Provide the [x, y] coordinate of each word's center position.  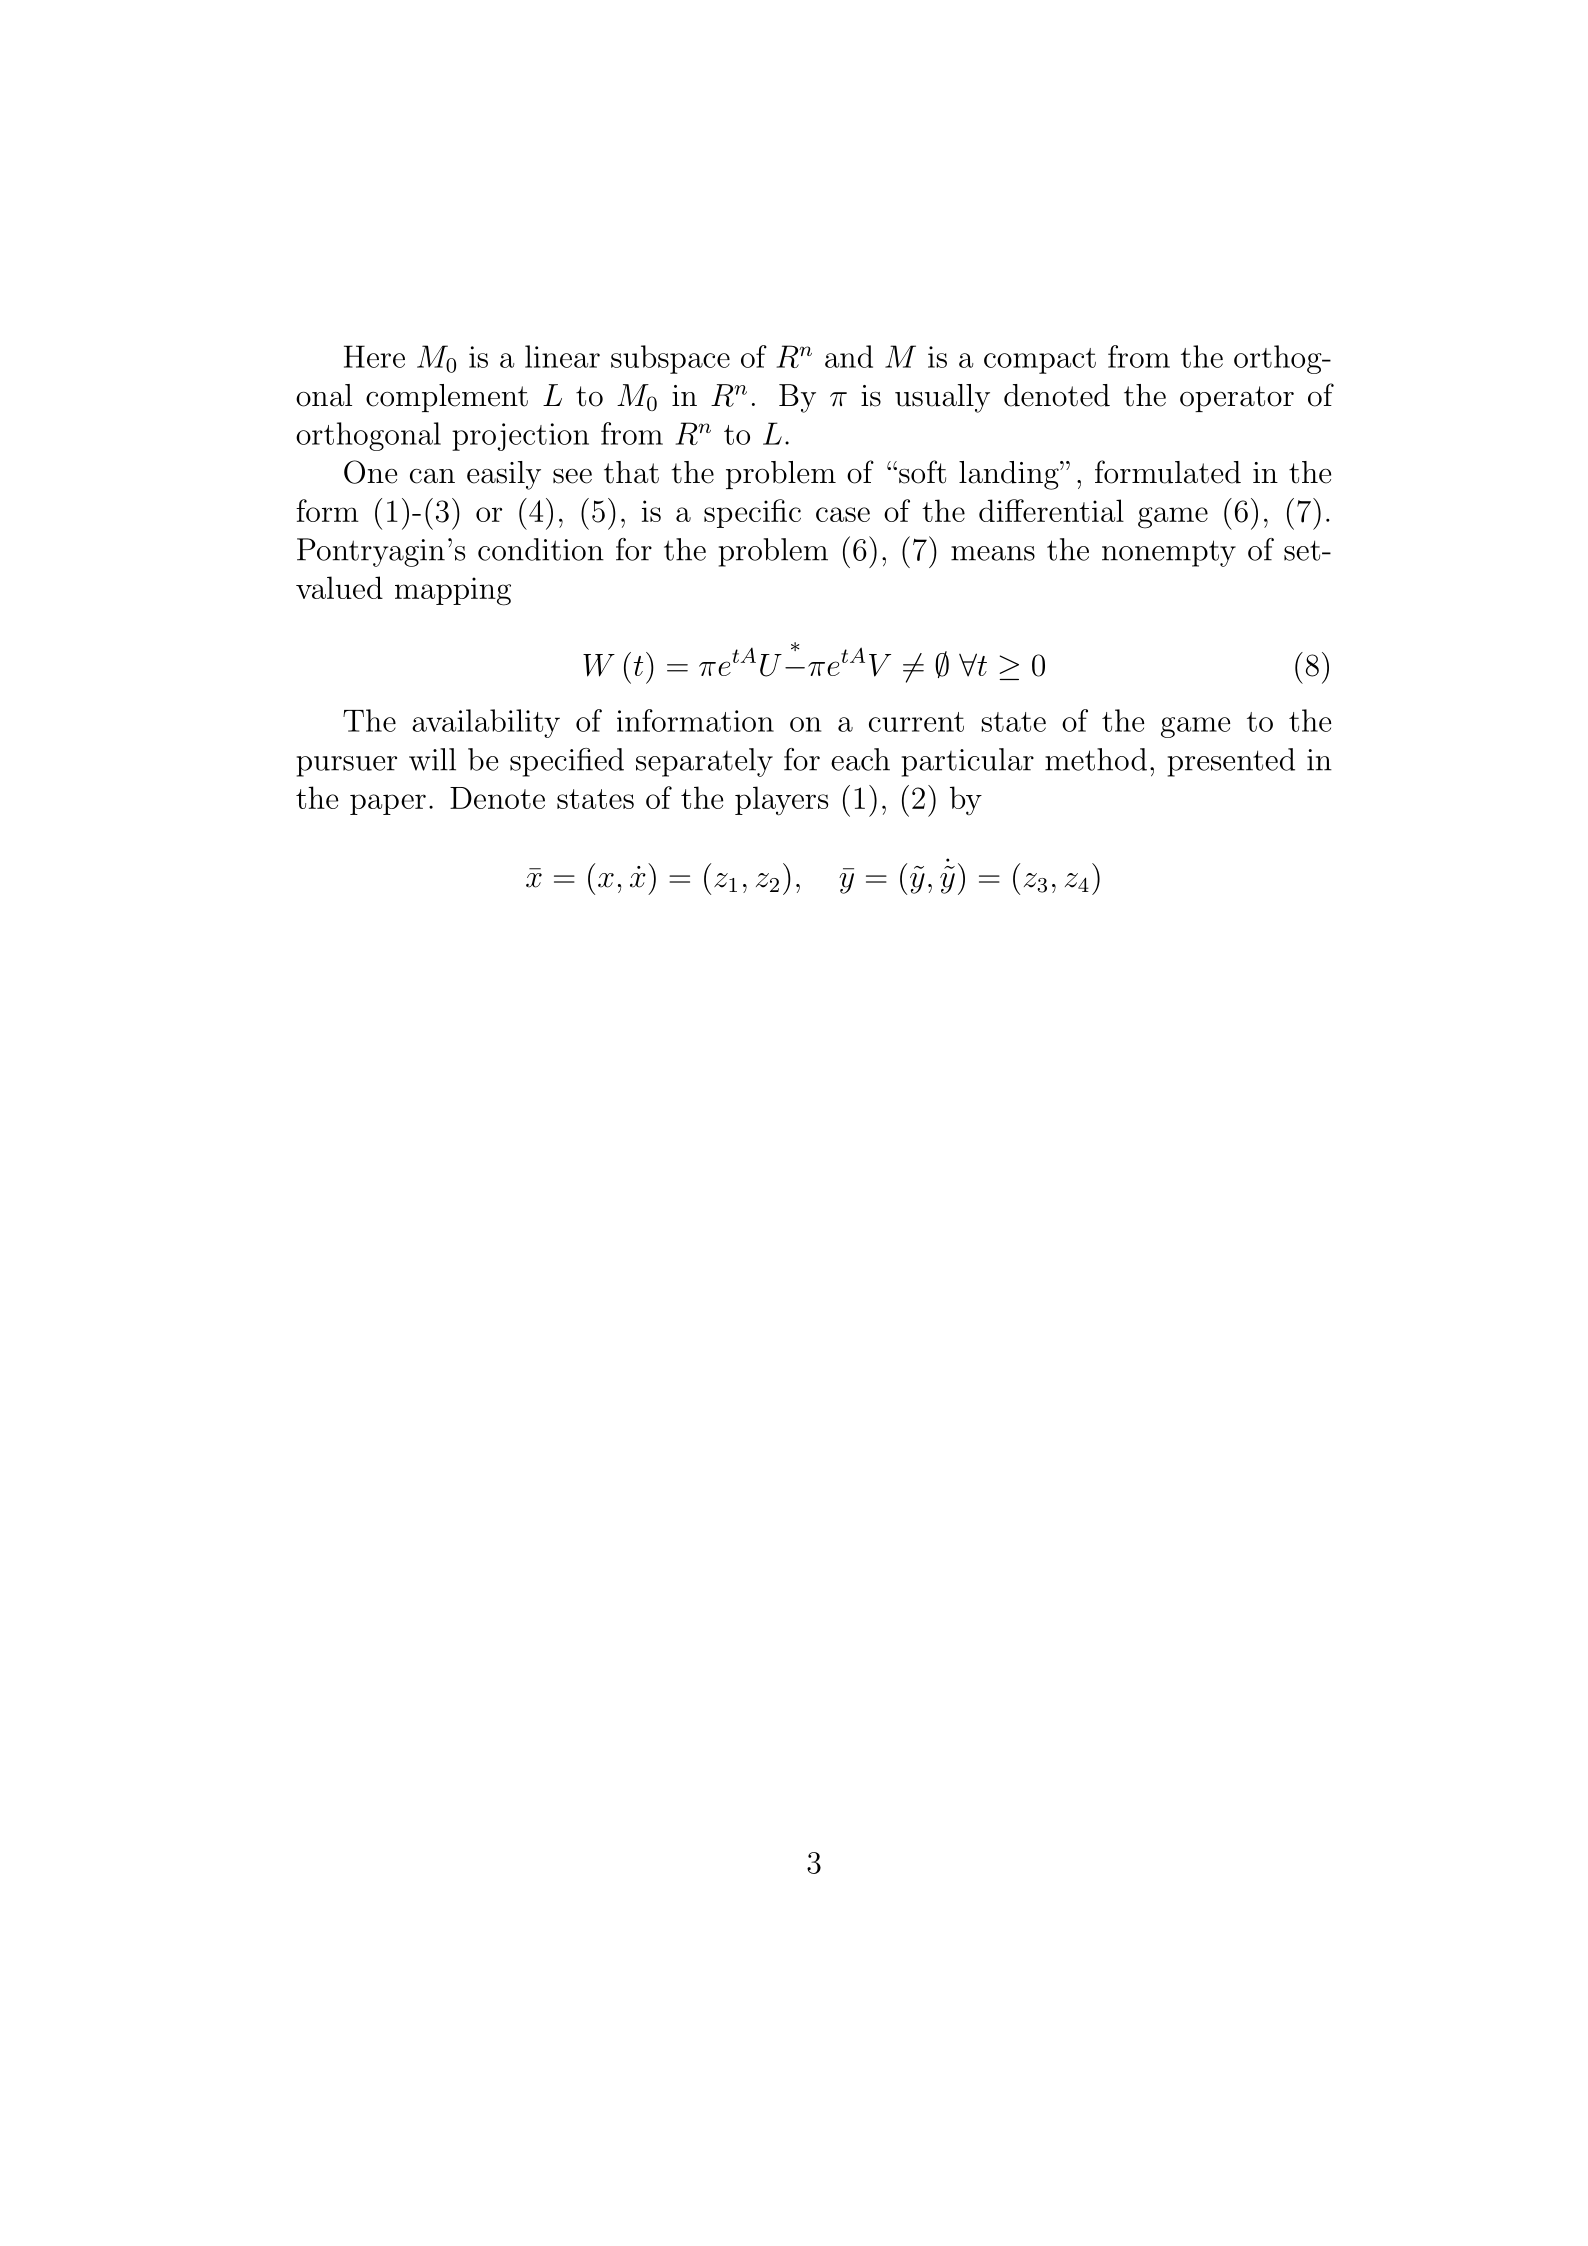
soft [922, 472]
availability [486, 723]
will [432, 759]
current [916, 722]
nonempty [1169, 553]
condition [541, 549]
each [860, 759]
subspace [670, 359]
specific [752, 513]
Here [374, 356]
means [993, 553]
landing [1010, 475]
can [432, 476]
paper [388, 804]
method [1096, 759]
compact [1040, 361]
